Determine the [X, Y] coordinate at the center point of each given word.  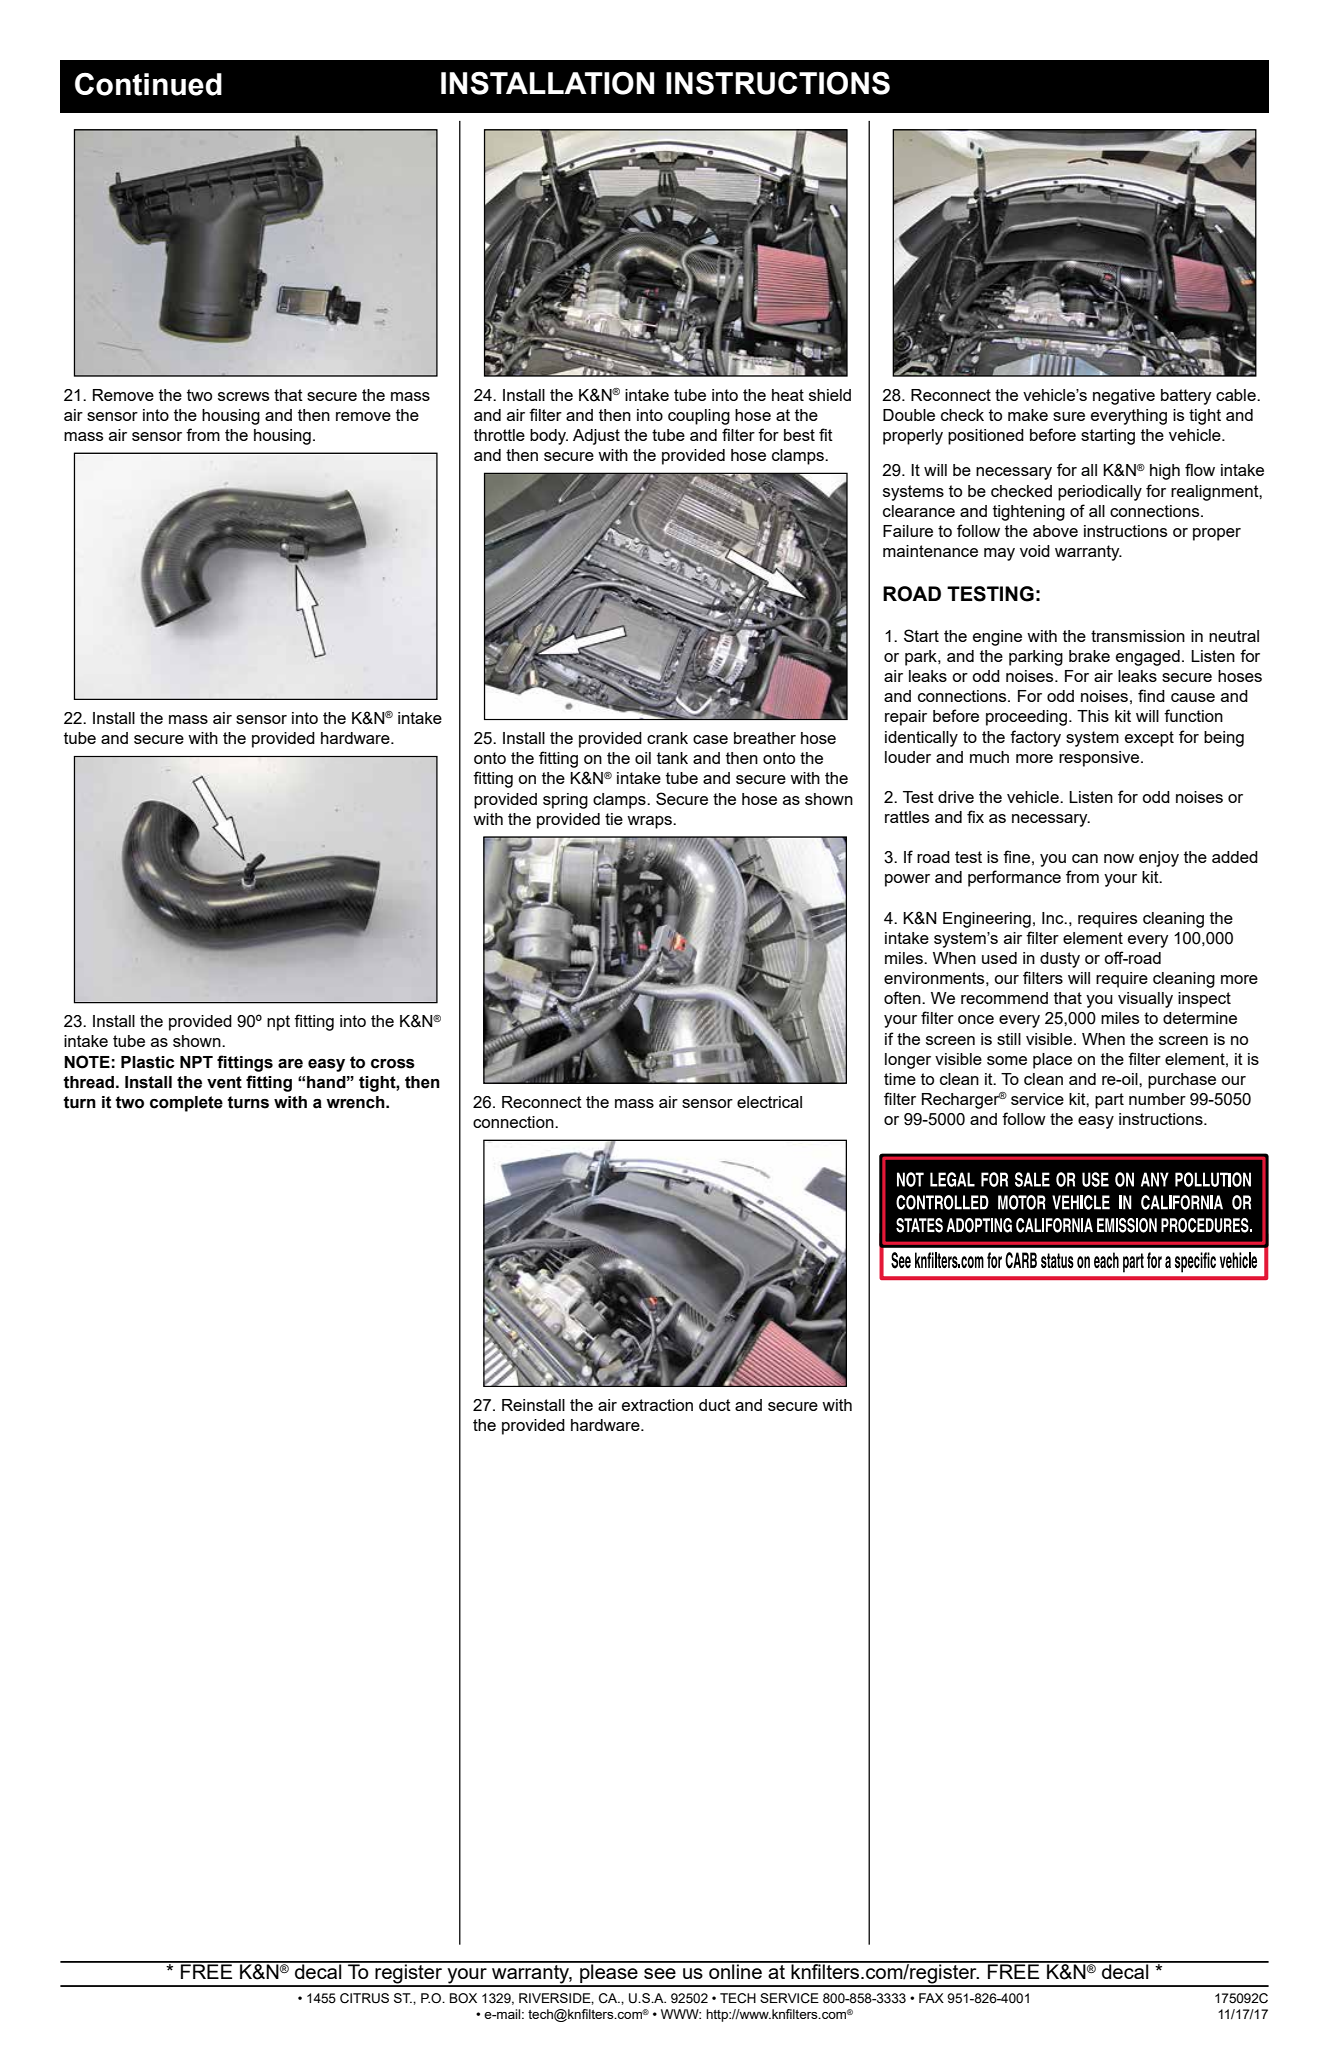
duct [715, 1405]
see [660, 1973]
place [1052, 1061]
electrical [769, 1102]
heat [788, 395]
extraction [657, 1405]
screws [243, 396]
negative [1124, 397]
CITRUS [364, 1998]
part [1109, 1101]
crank [667, 738]
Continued [148, 84]
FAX [931, 1998]
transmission [1138, 636]
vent [224, 1082]
